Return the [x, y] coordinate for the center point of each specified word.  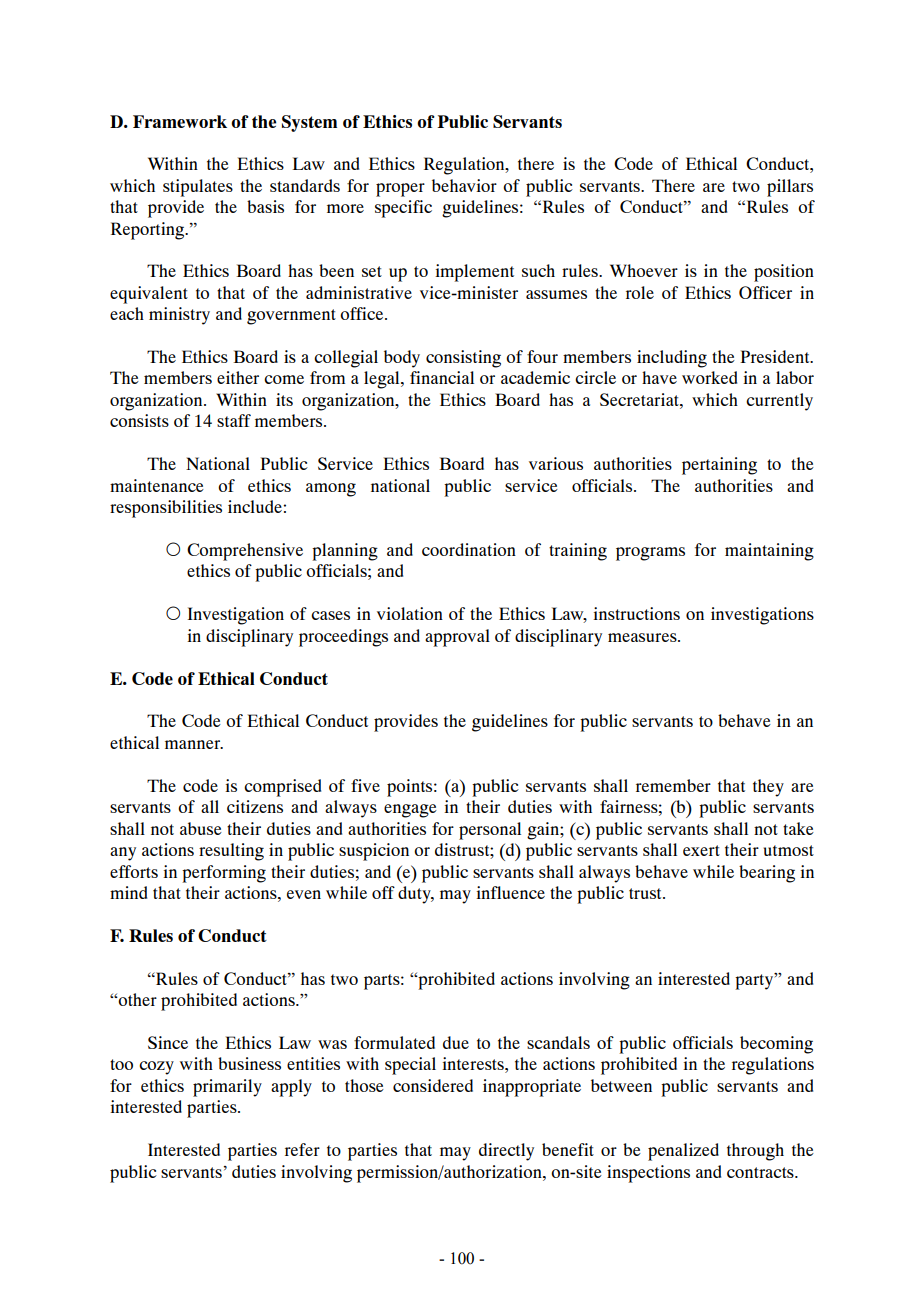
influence [510, 892]
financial [442, 377]
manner [194, 744]
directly [506, 1152]
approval [457, 638]
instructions [636, 613]
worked [709, 377]
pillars [790, 188]
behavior [464, 185]
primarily [227, 1088]
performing [224, 874]
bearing [767, 874]
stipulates [198, 188]
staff [234, 420]
